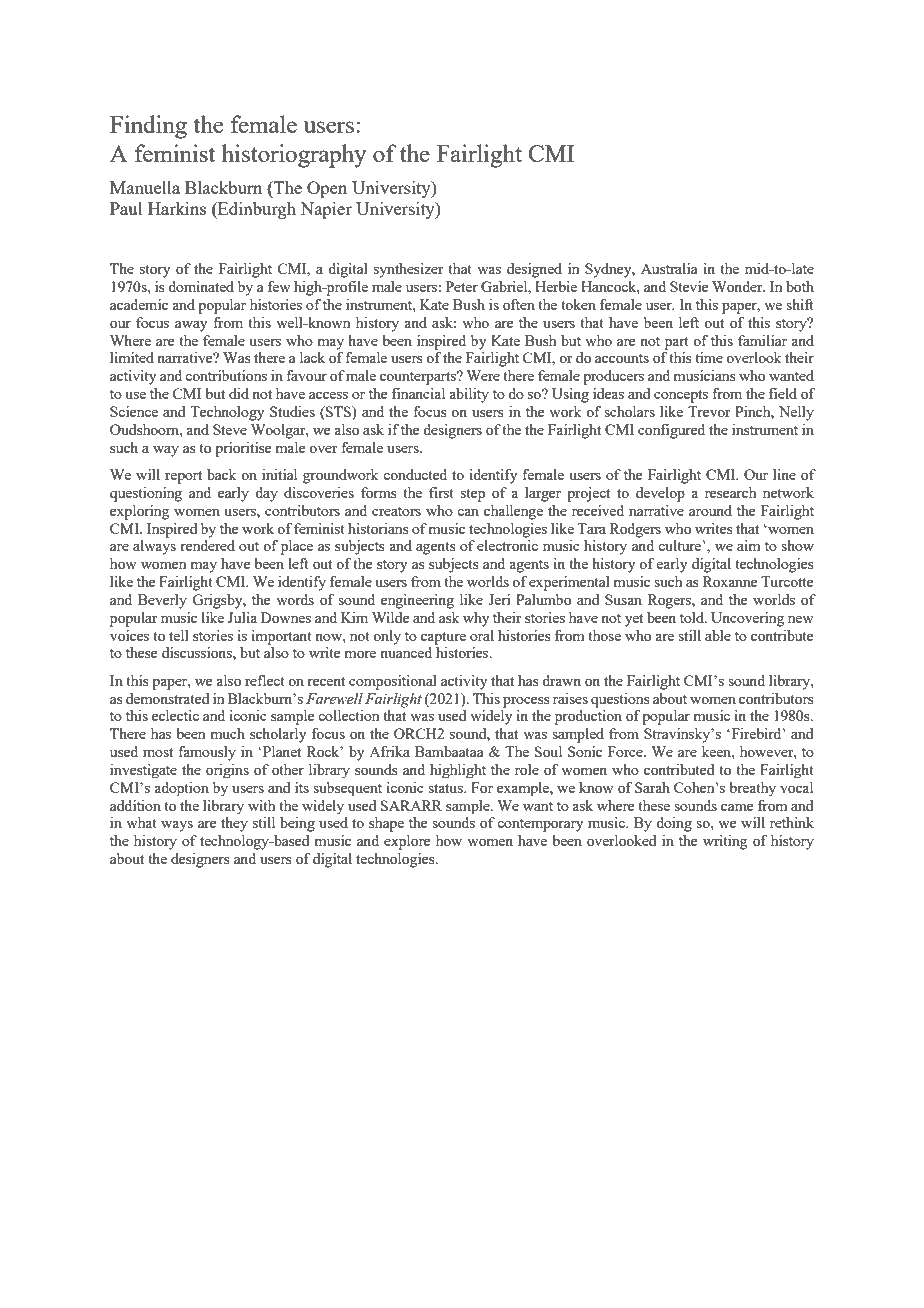  I want to click on Finding, so click(148, 127).
